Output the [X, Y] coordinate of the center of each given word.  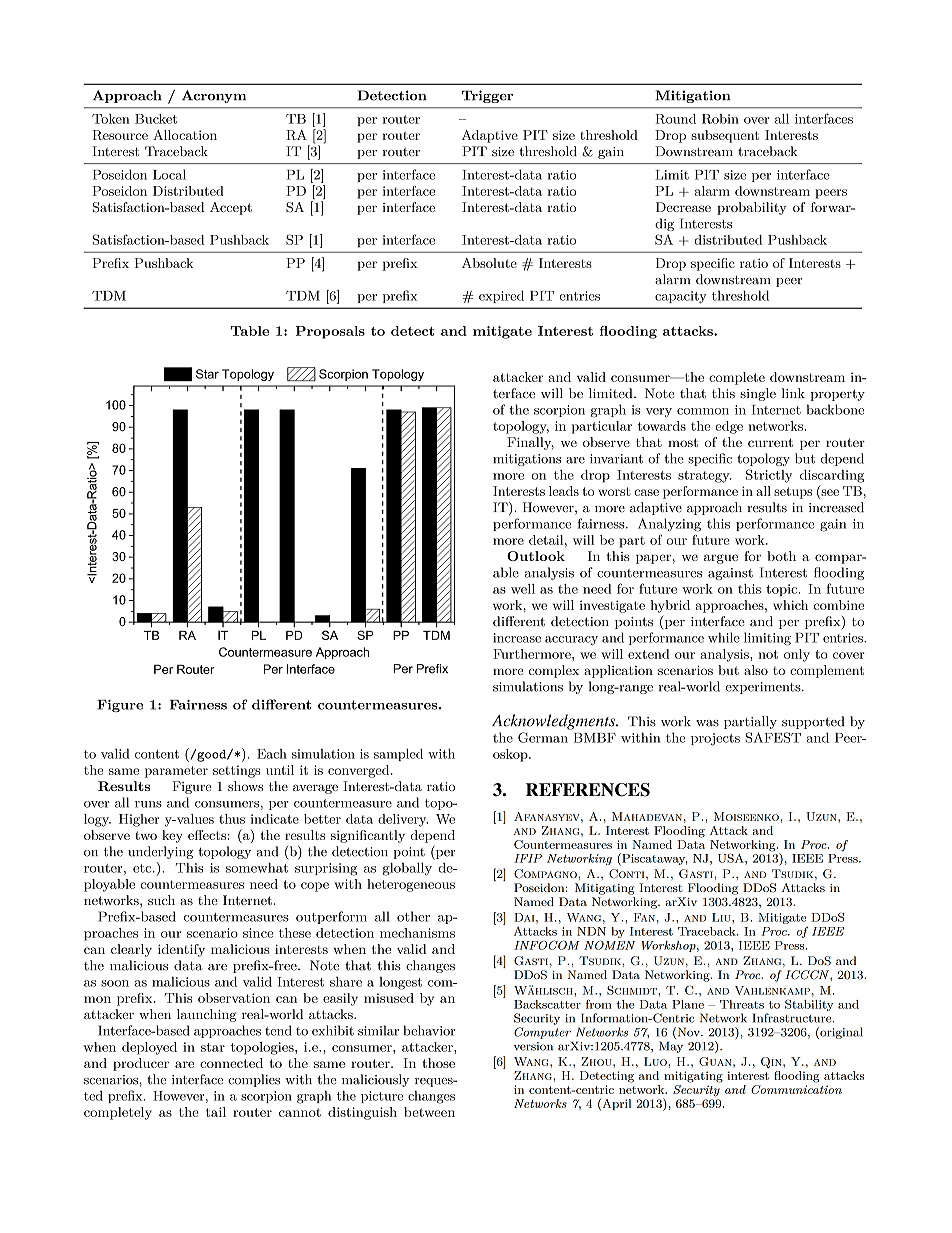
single [758, 394]
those [438, 1063]
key [172, 836]
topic [783, 590]
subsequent [725, 136]
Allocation [185, 135]
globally [407, 869]
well [523, 589]
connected [231, 1063]
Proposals [330, 332]
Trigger [487, 96]
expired [501, 296]
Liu [722, 917]
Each [272, 754]
